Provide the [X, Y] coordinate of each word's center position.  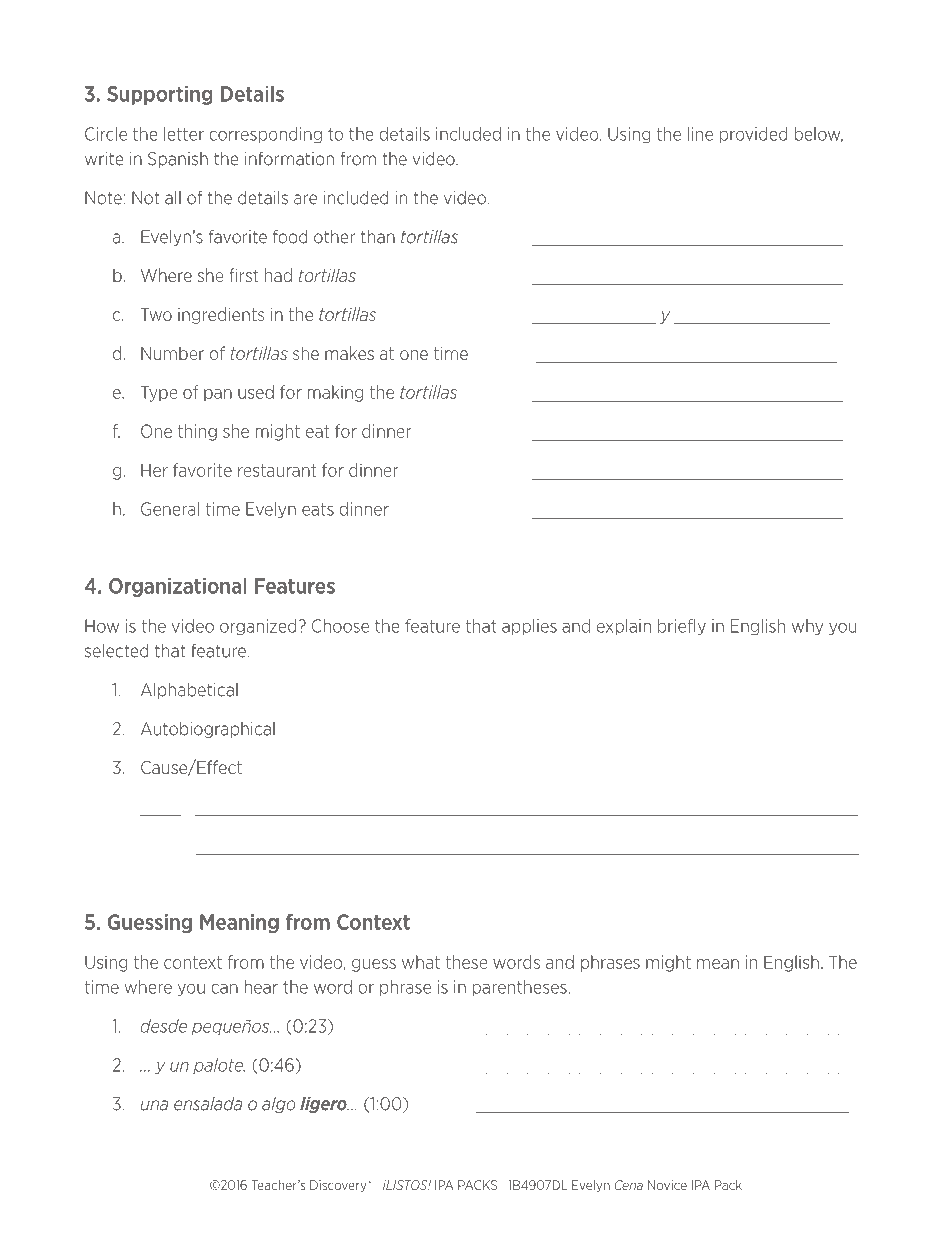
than [378, 237]
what [421, 962]
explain [624, 627]
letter [184, 134]
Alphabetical [189, 691]
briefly [682, 627]
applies [529, 627]
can [224, 988]
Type [159, 393]
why [807, 627]
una [154, 1105]
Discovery [339, 1186]
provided [754, 135]
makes [349, 353]
